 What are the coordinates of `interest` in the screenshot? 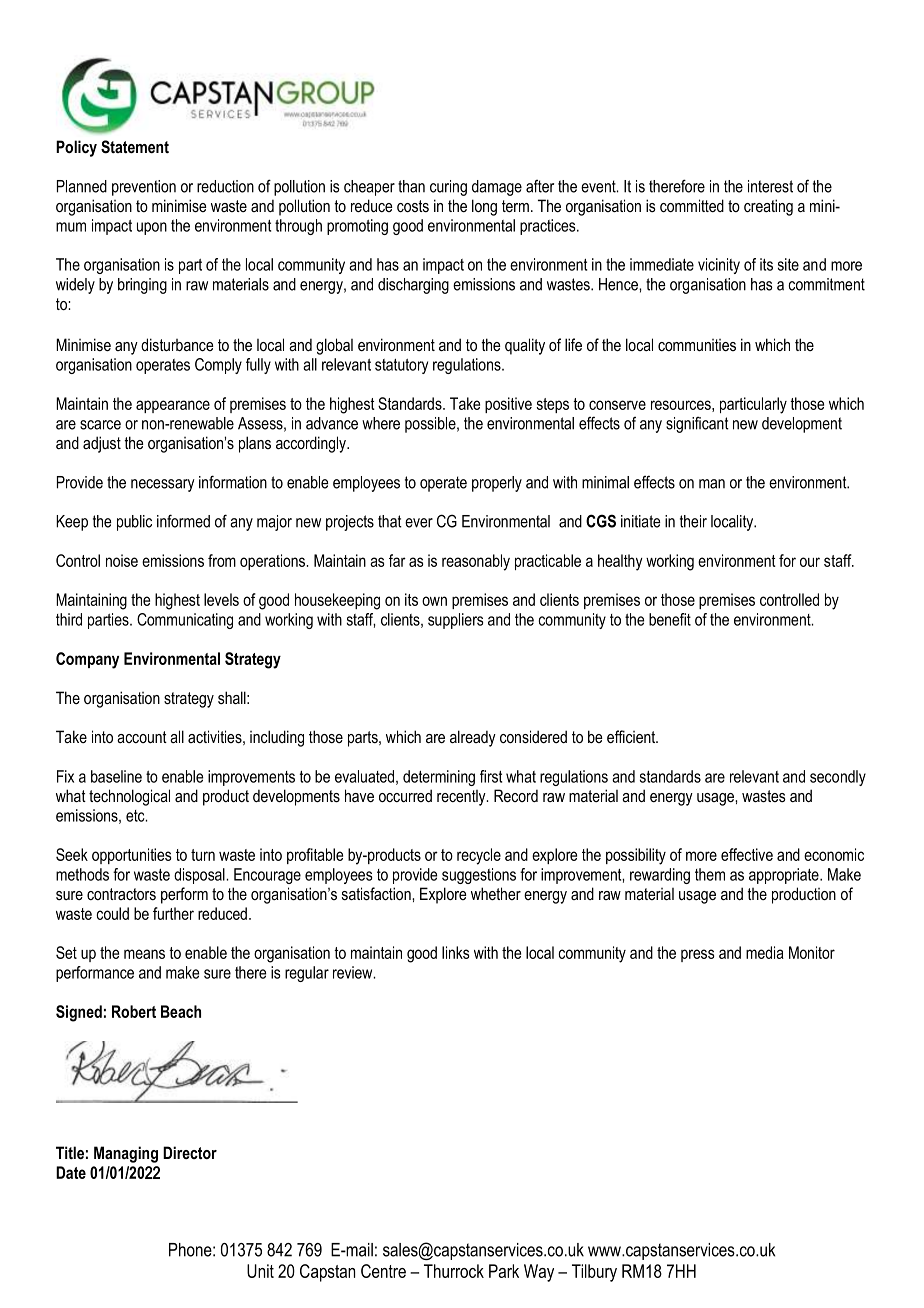 It's located at (770, 186).
